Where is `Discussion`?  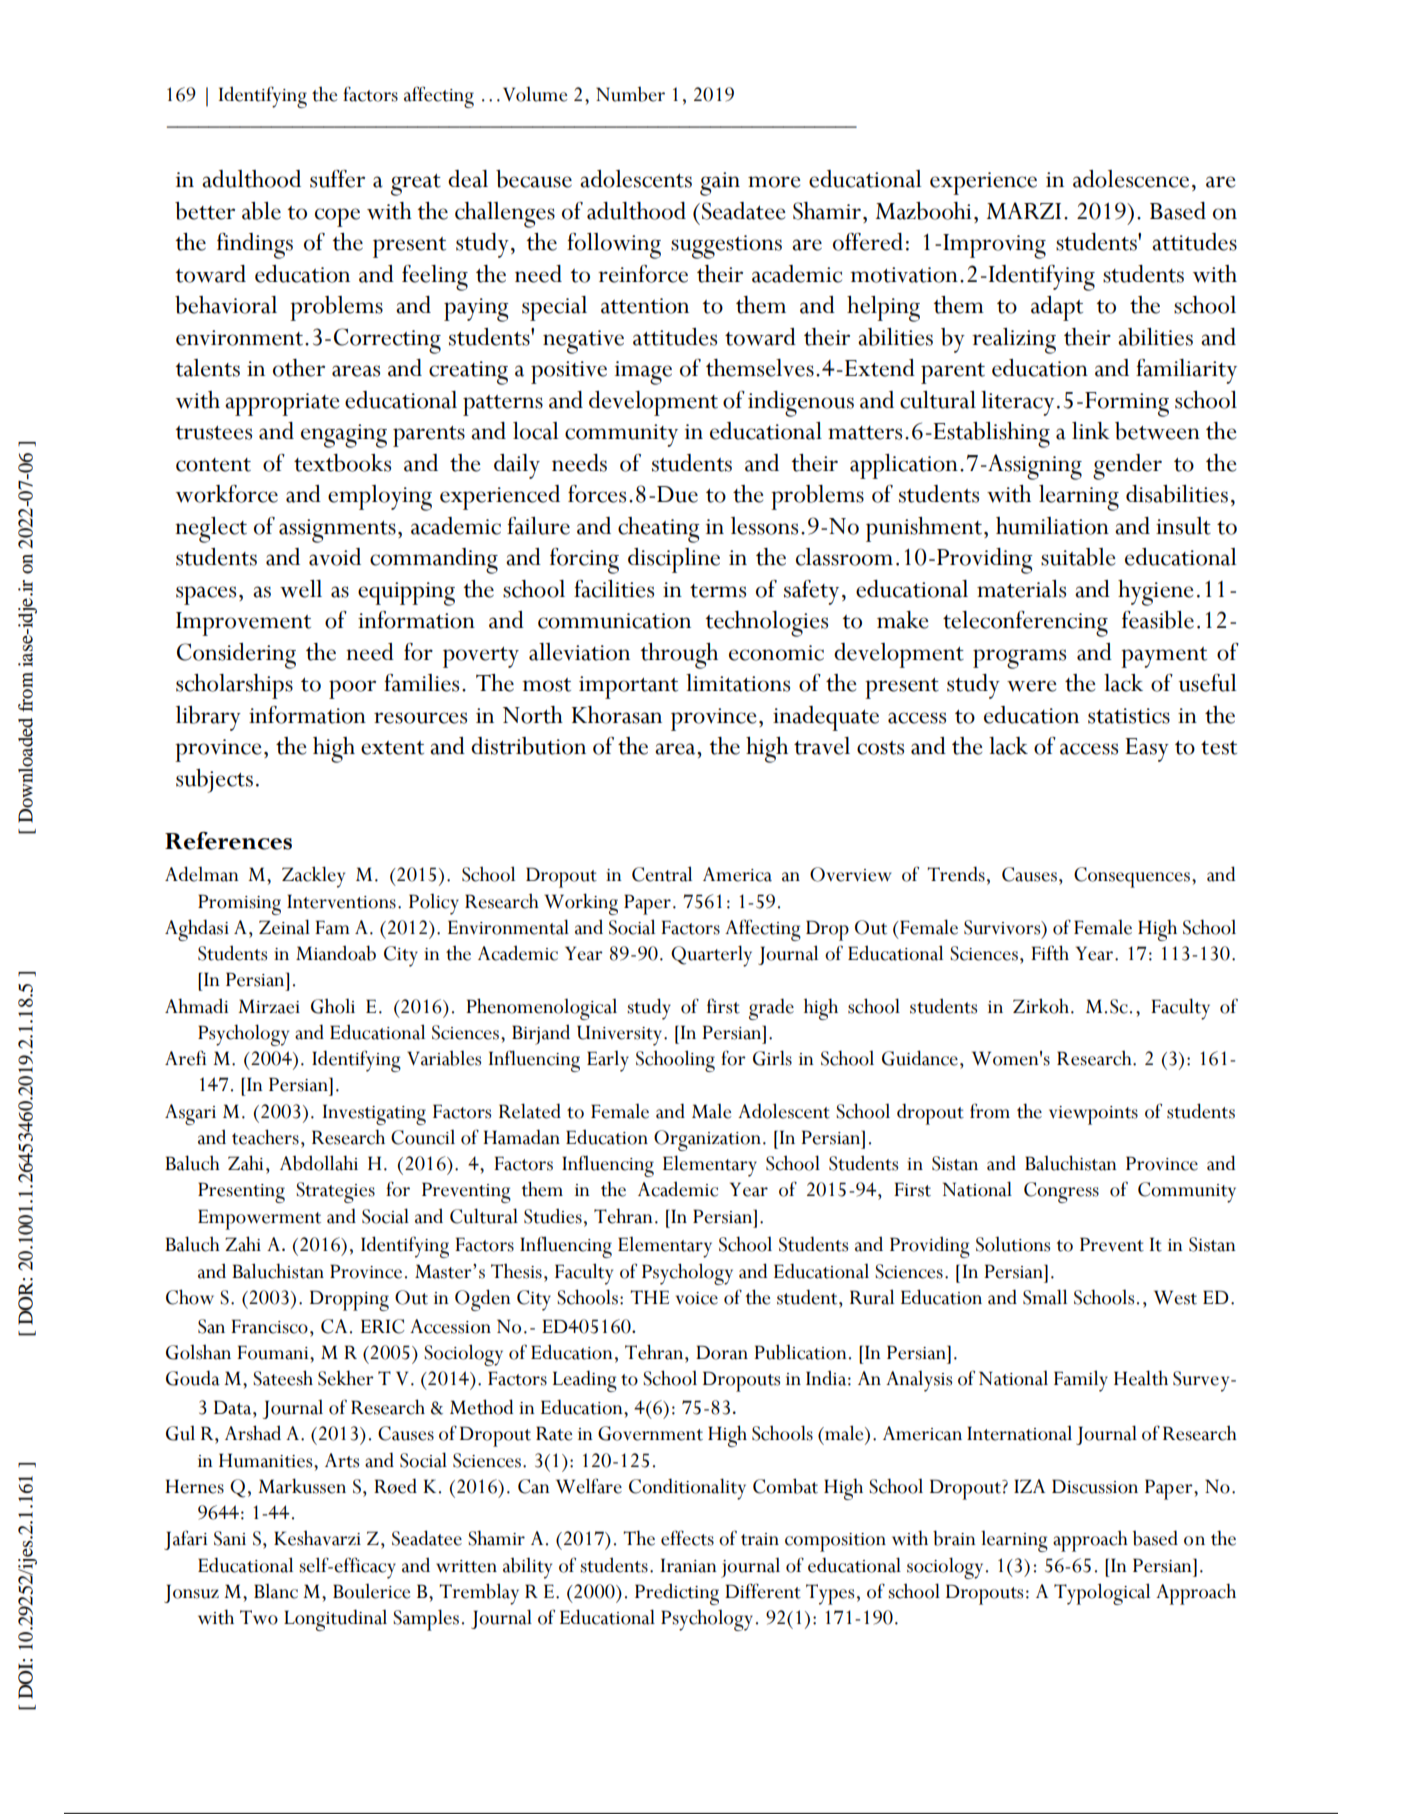
Discussion is located at coordinates (1095, 1486).
